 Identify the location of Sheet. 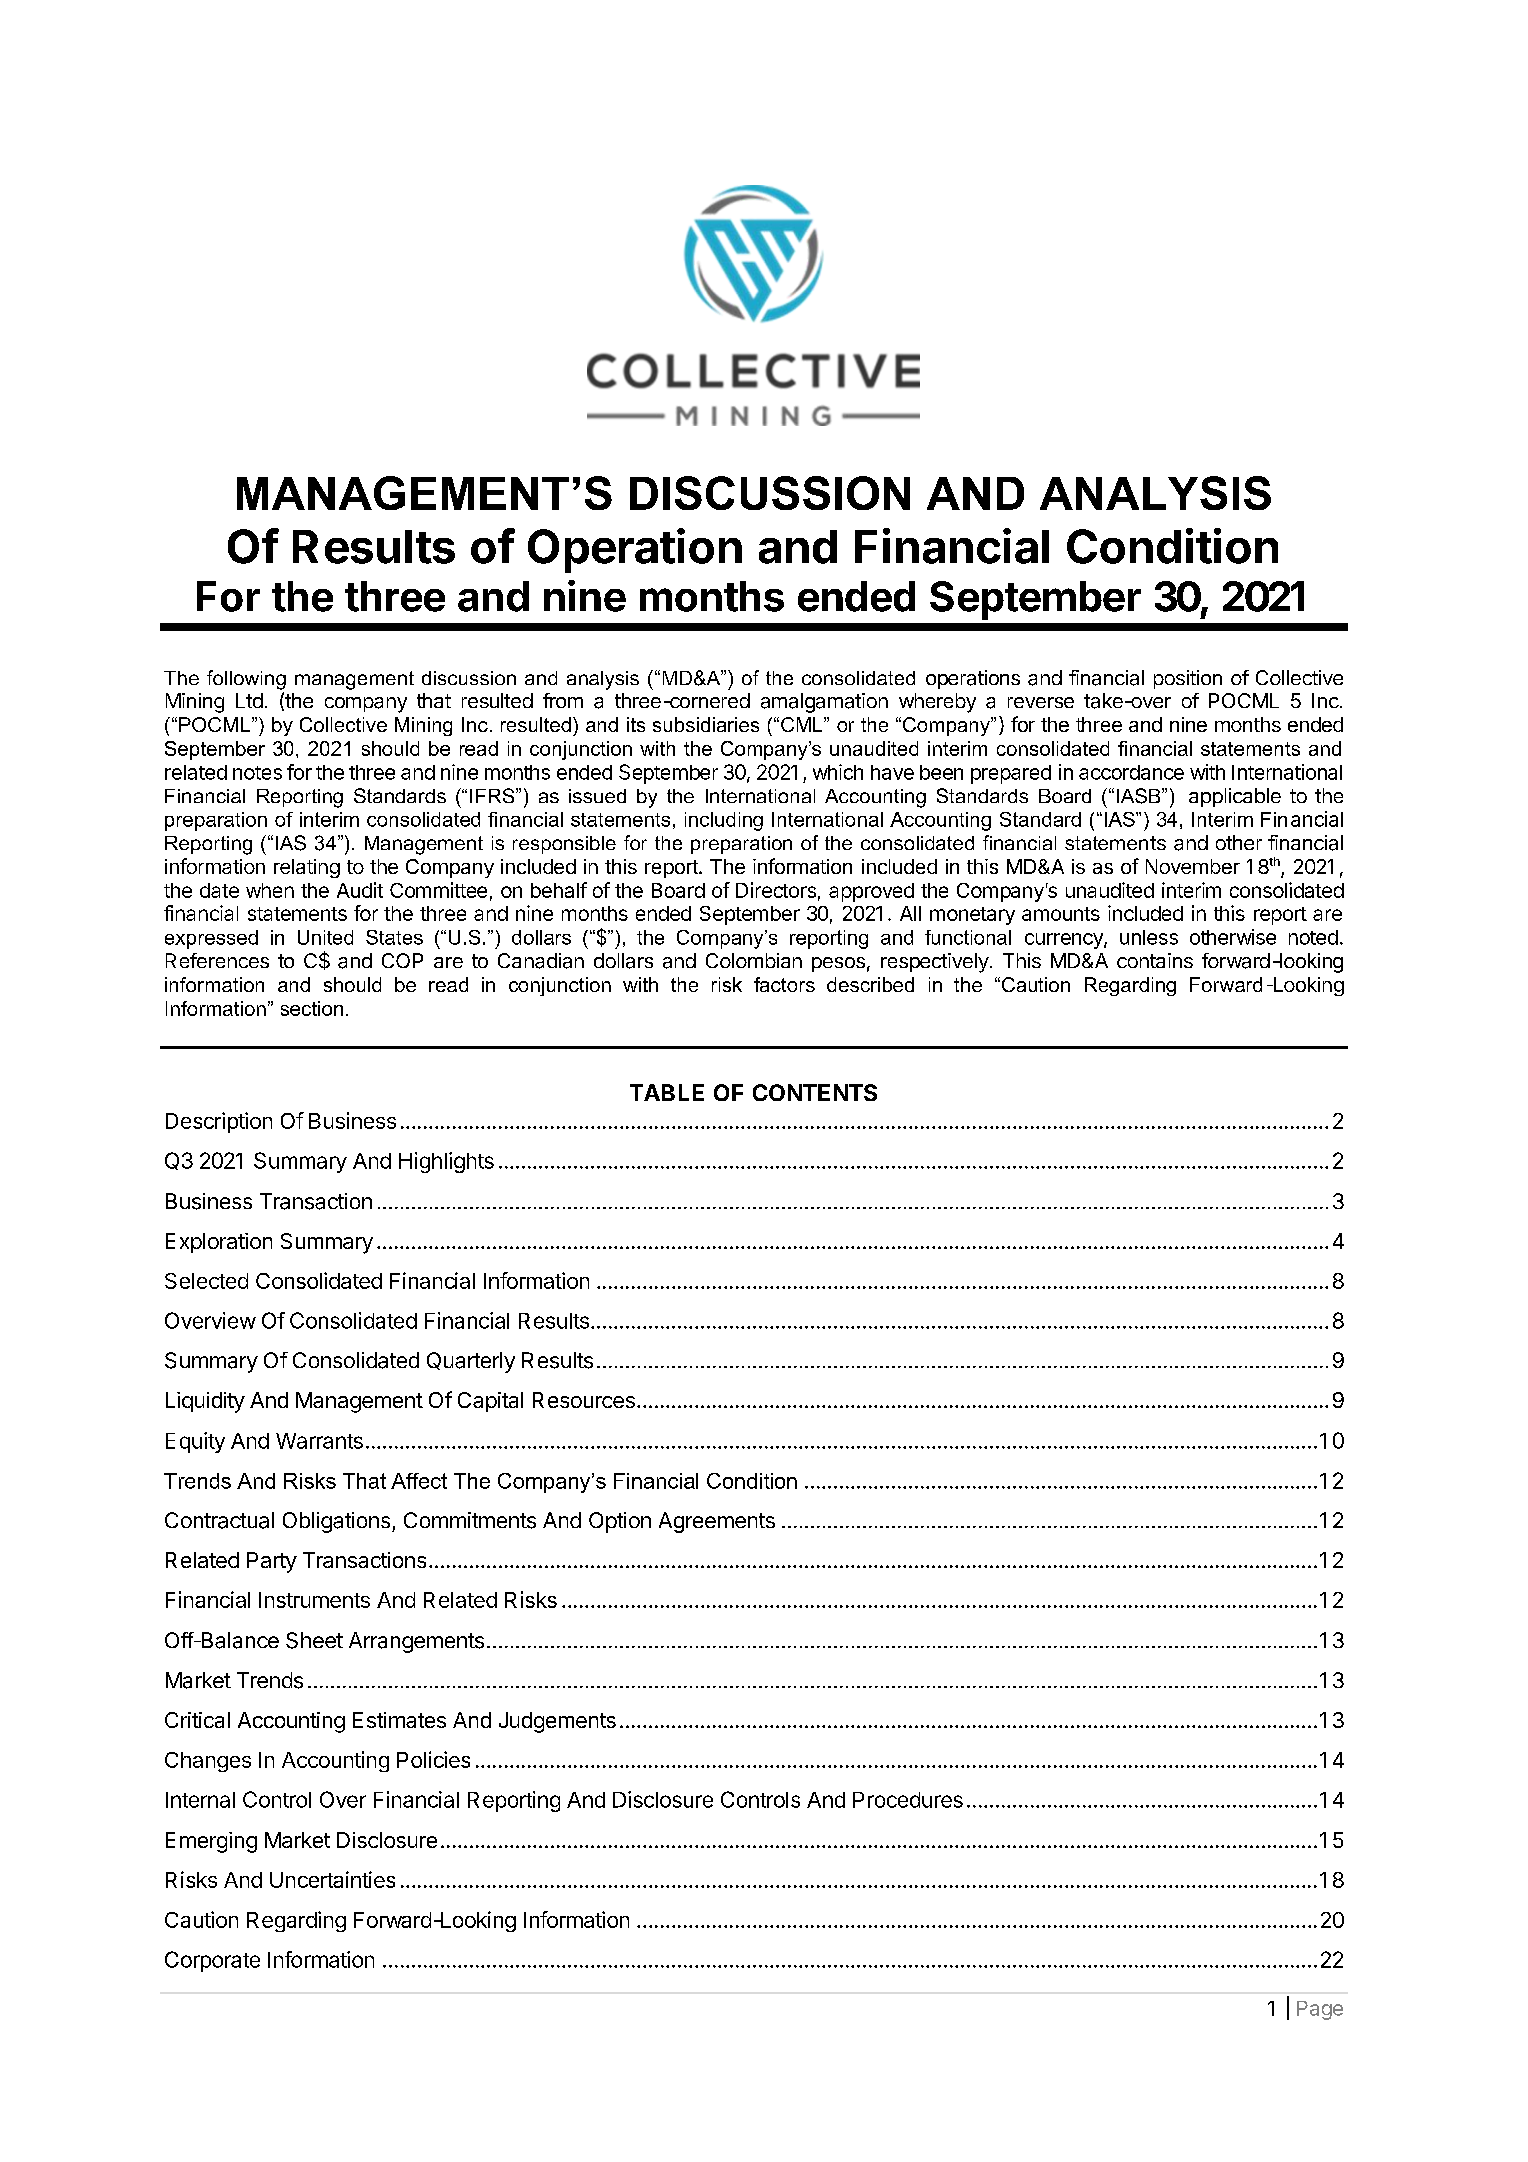
(314, 1640).
